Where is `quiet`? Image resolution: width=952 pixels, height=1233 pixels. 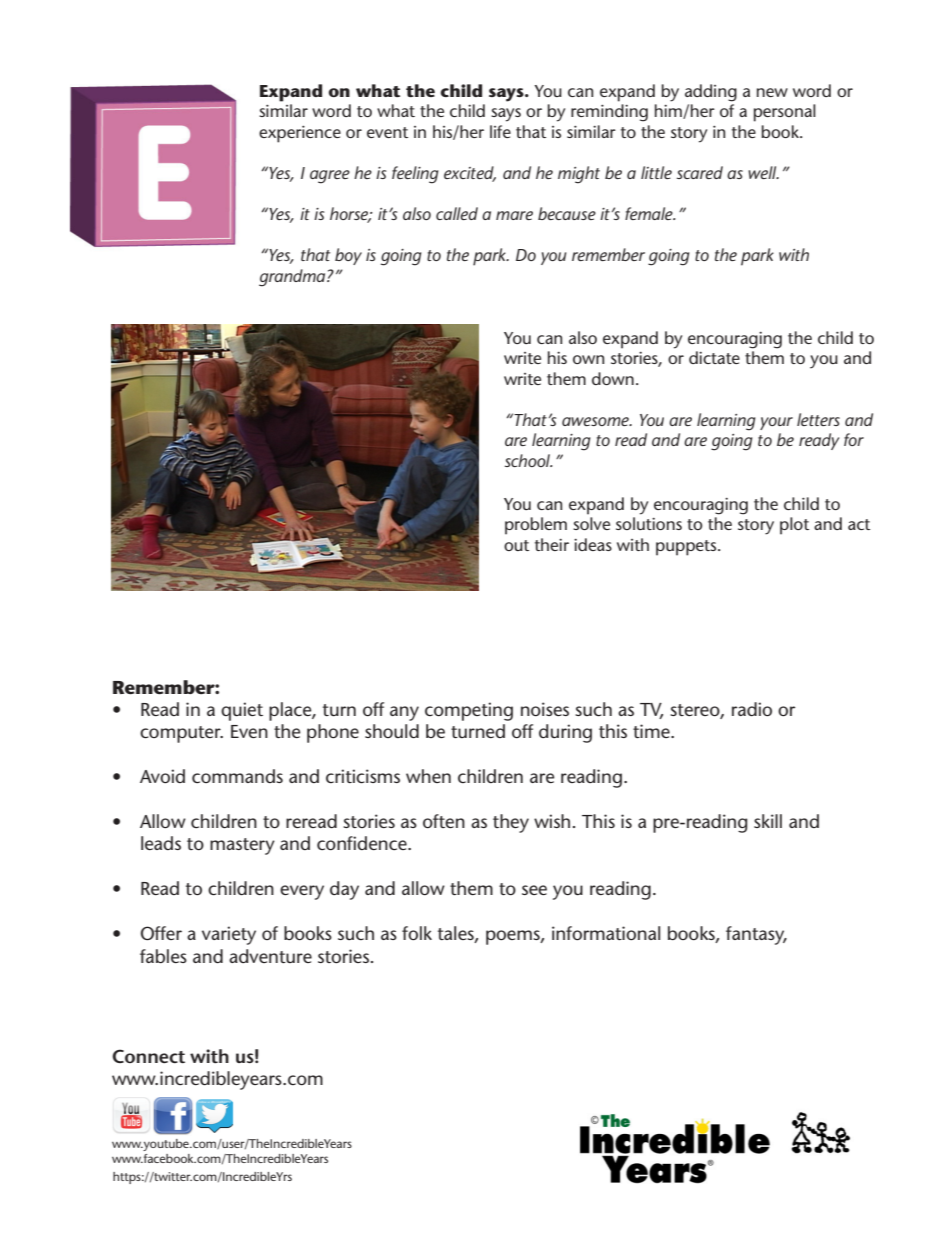
quiet is located at coordinates (242, 711).
